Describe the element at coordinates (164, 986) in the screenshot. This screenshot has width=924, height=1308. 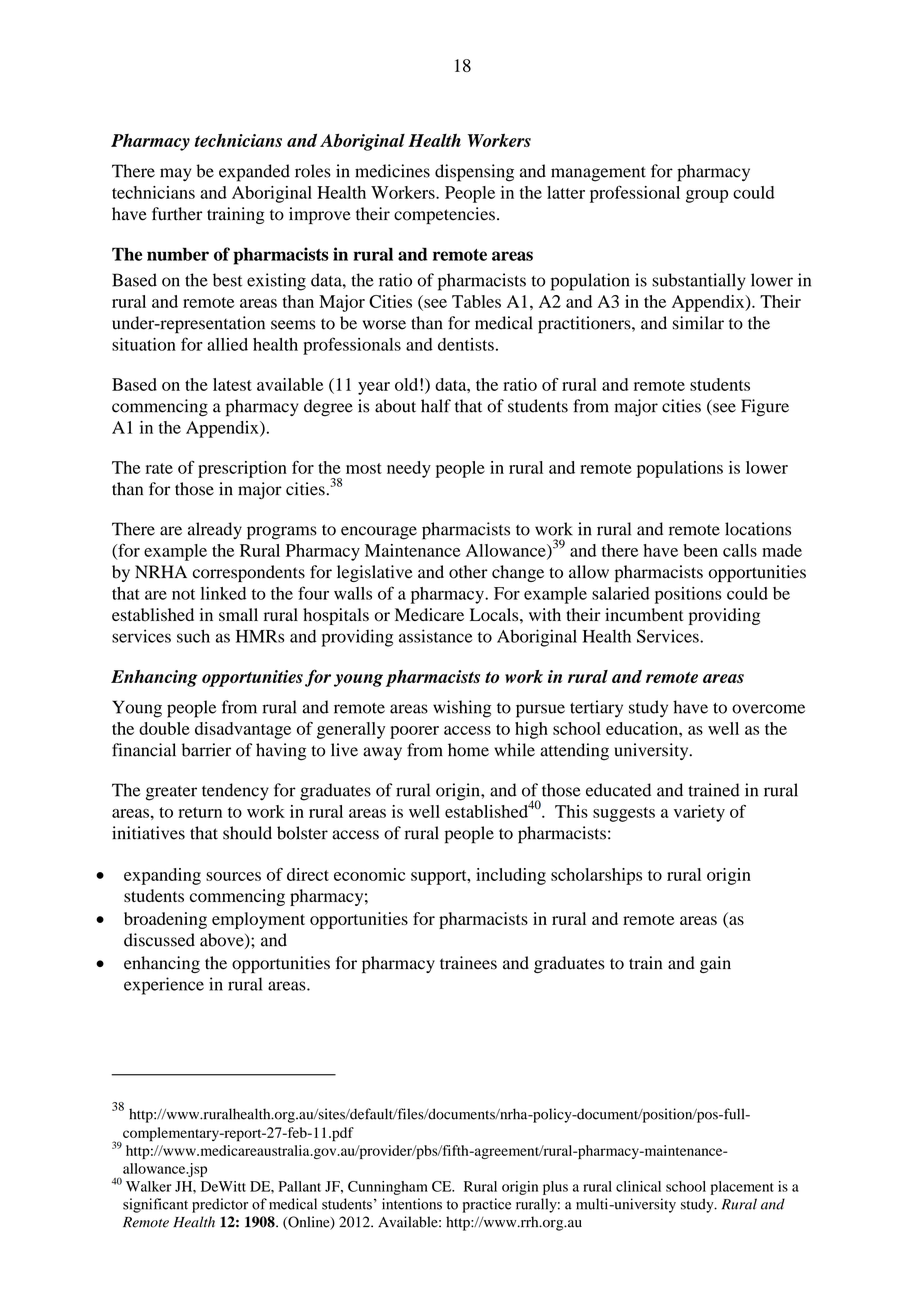
I see `experience` at that location.
